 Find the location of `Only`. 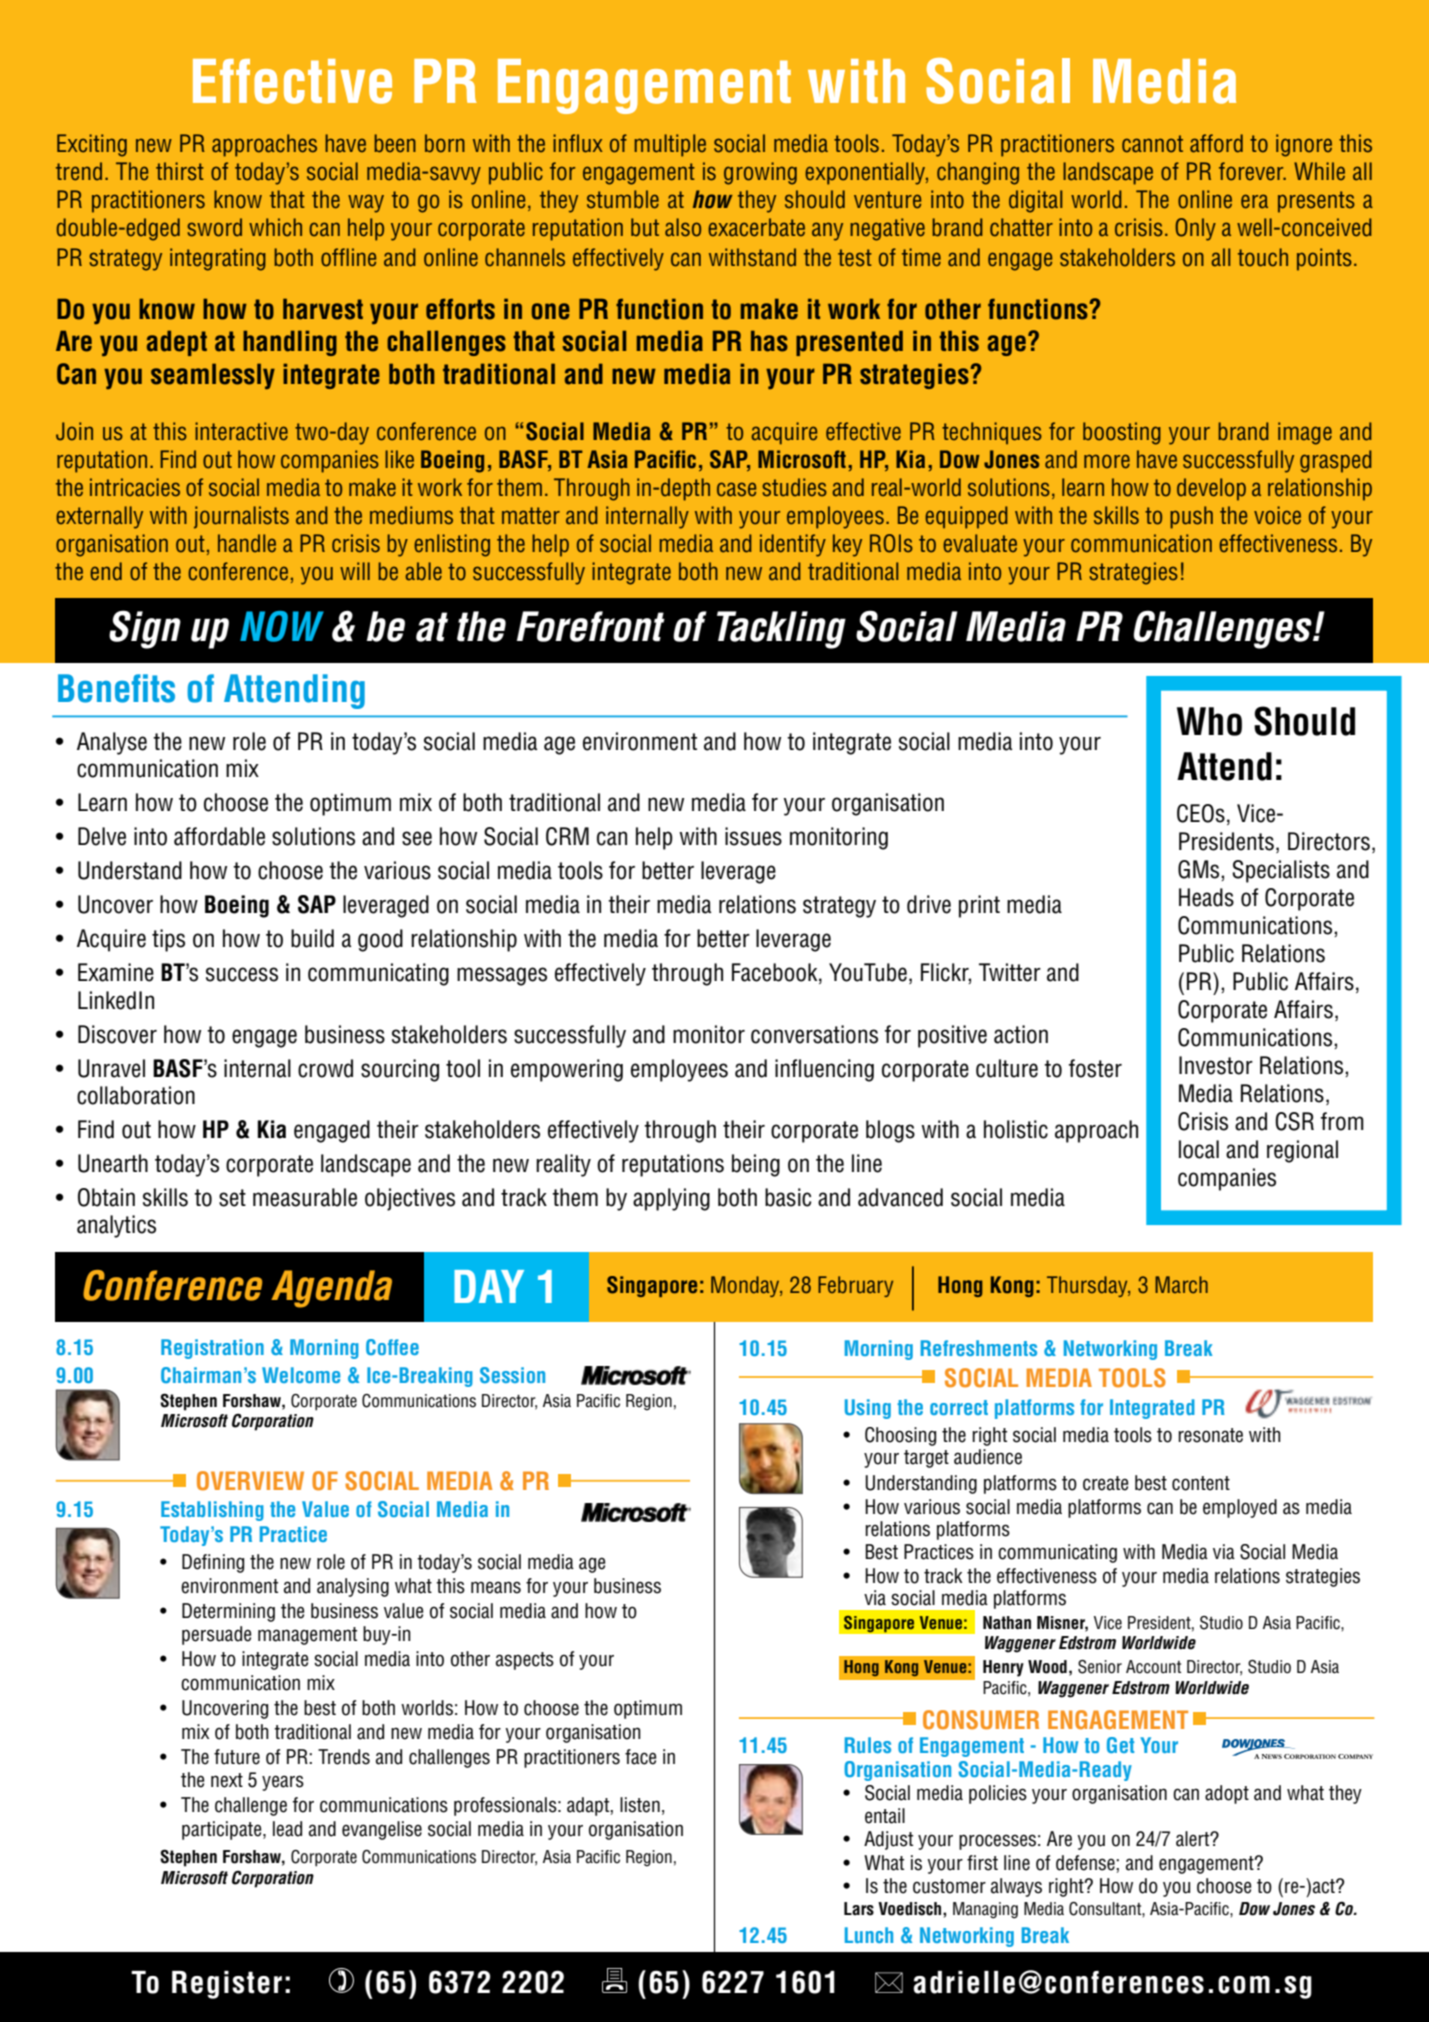

Only is located at coordinates (1195, 229).
